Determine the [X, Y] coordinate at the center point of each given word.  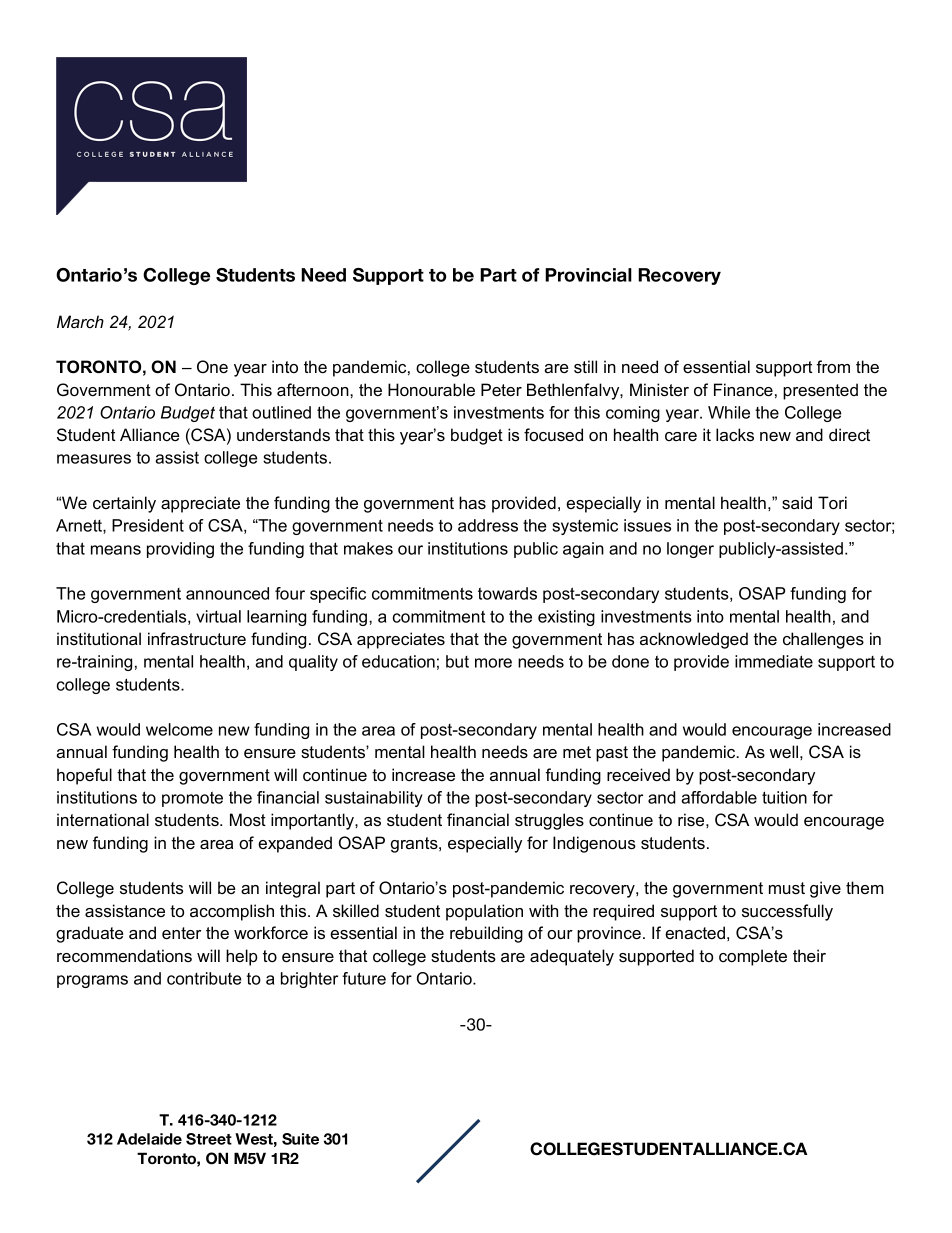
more [493, 663]
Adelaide [149, 1139]
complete [753, 957]
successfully [787, 912]
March [80, 321]
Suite [300, 1139]
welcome [179, 729]
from [833, 366]
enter [181, 933]
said [797, 502]
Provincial [588, 275]
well [784, 751]
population [484, 912]
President [148, 525]
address [488, 525]
